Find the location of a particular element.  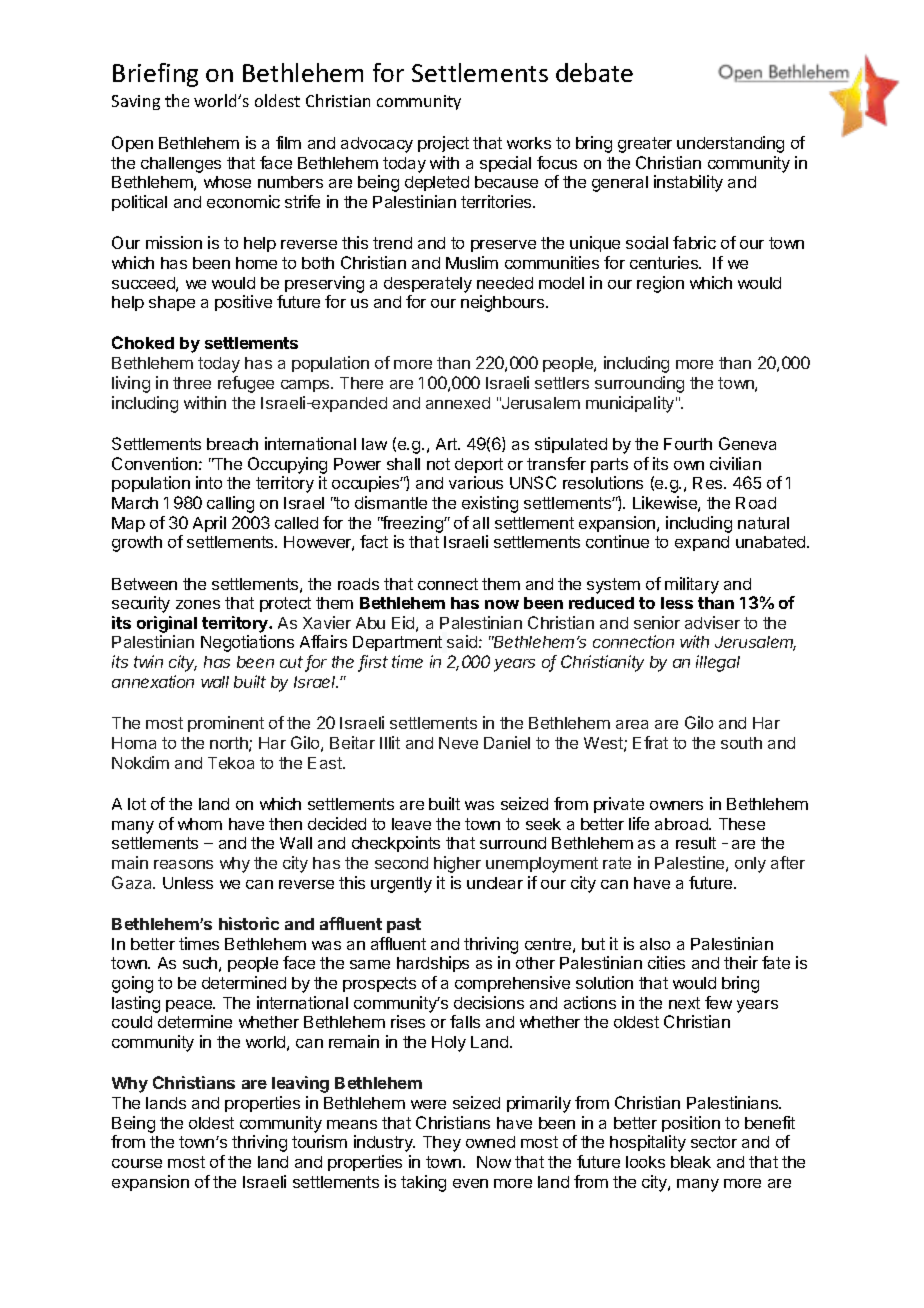

course is located at coordinates (137, 1163).
